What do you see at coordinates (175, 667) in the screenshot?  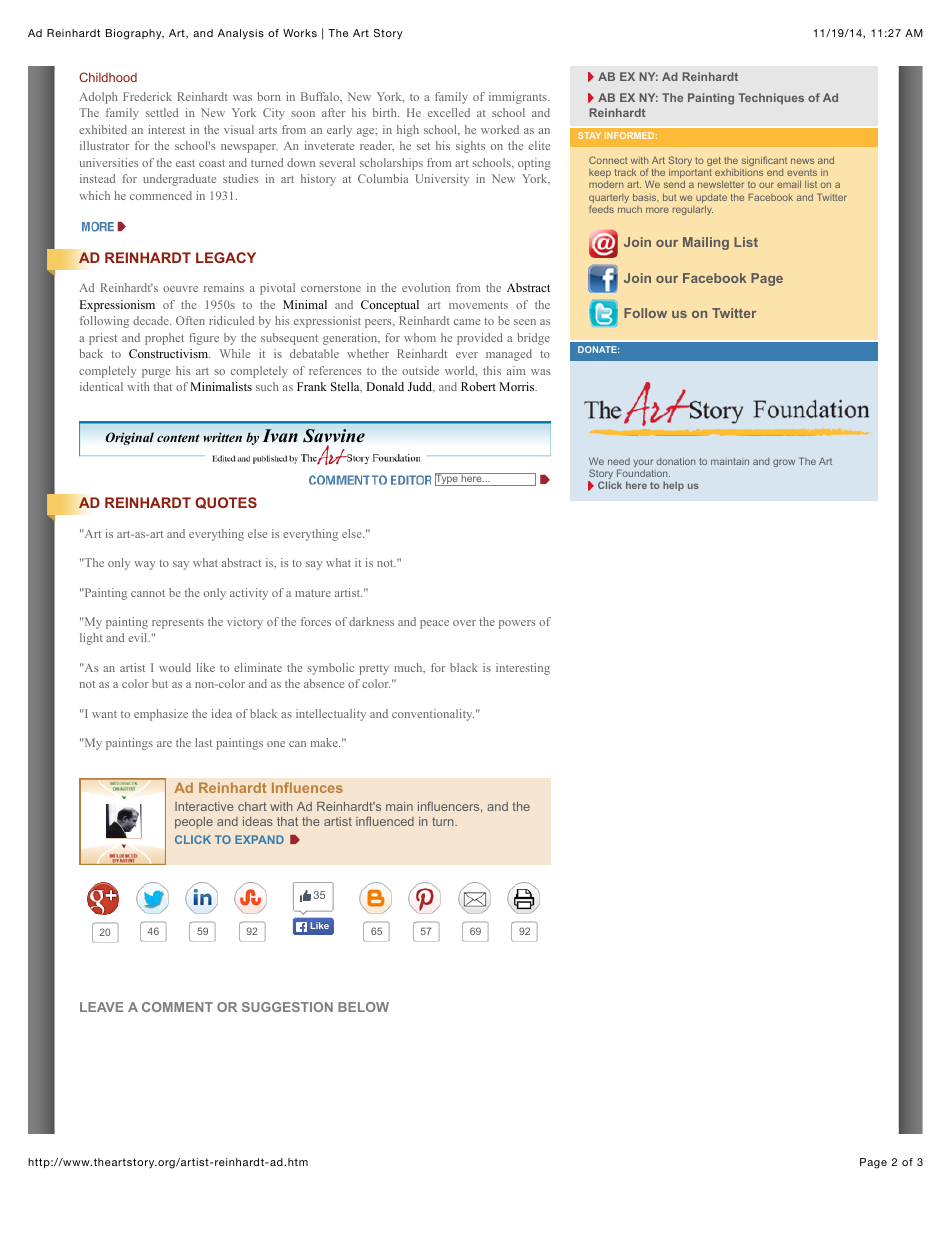 I see `would` at bounding box center [175, 667].
